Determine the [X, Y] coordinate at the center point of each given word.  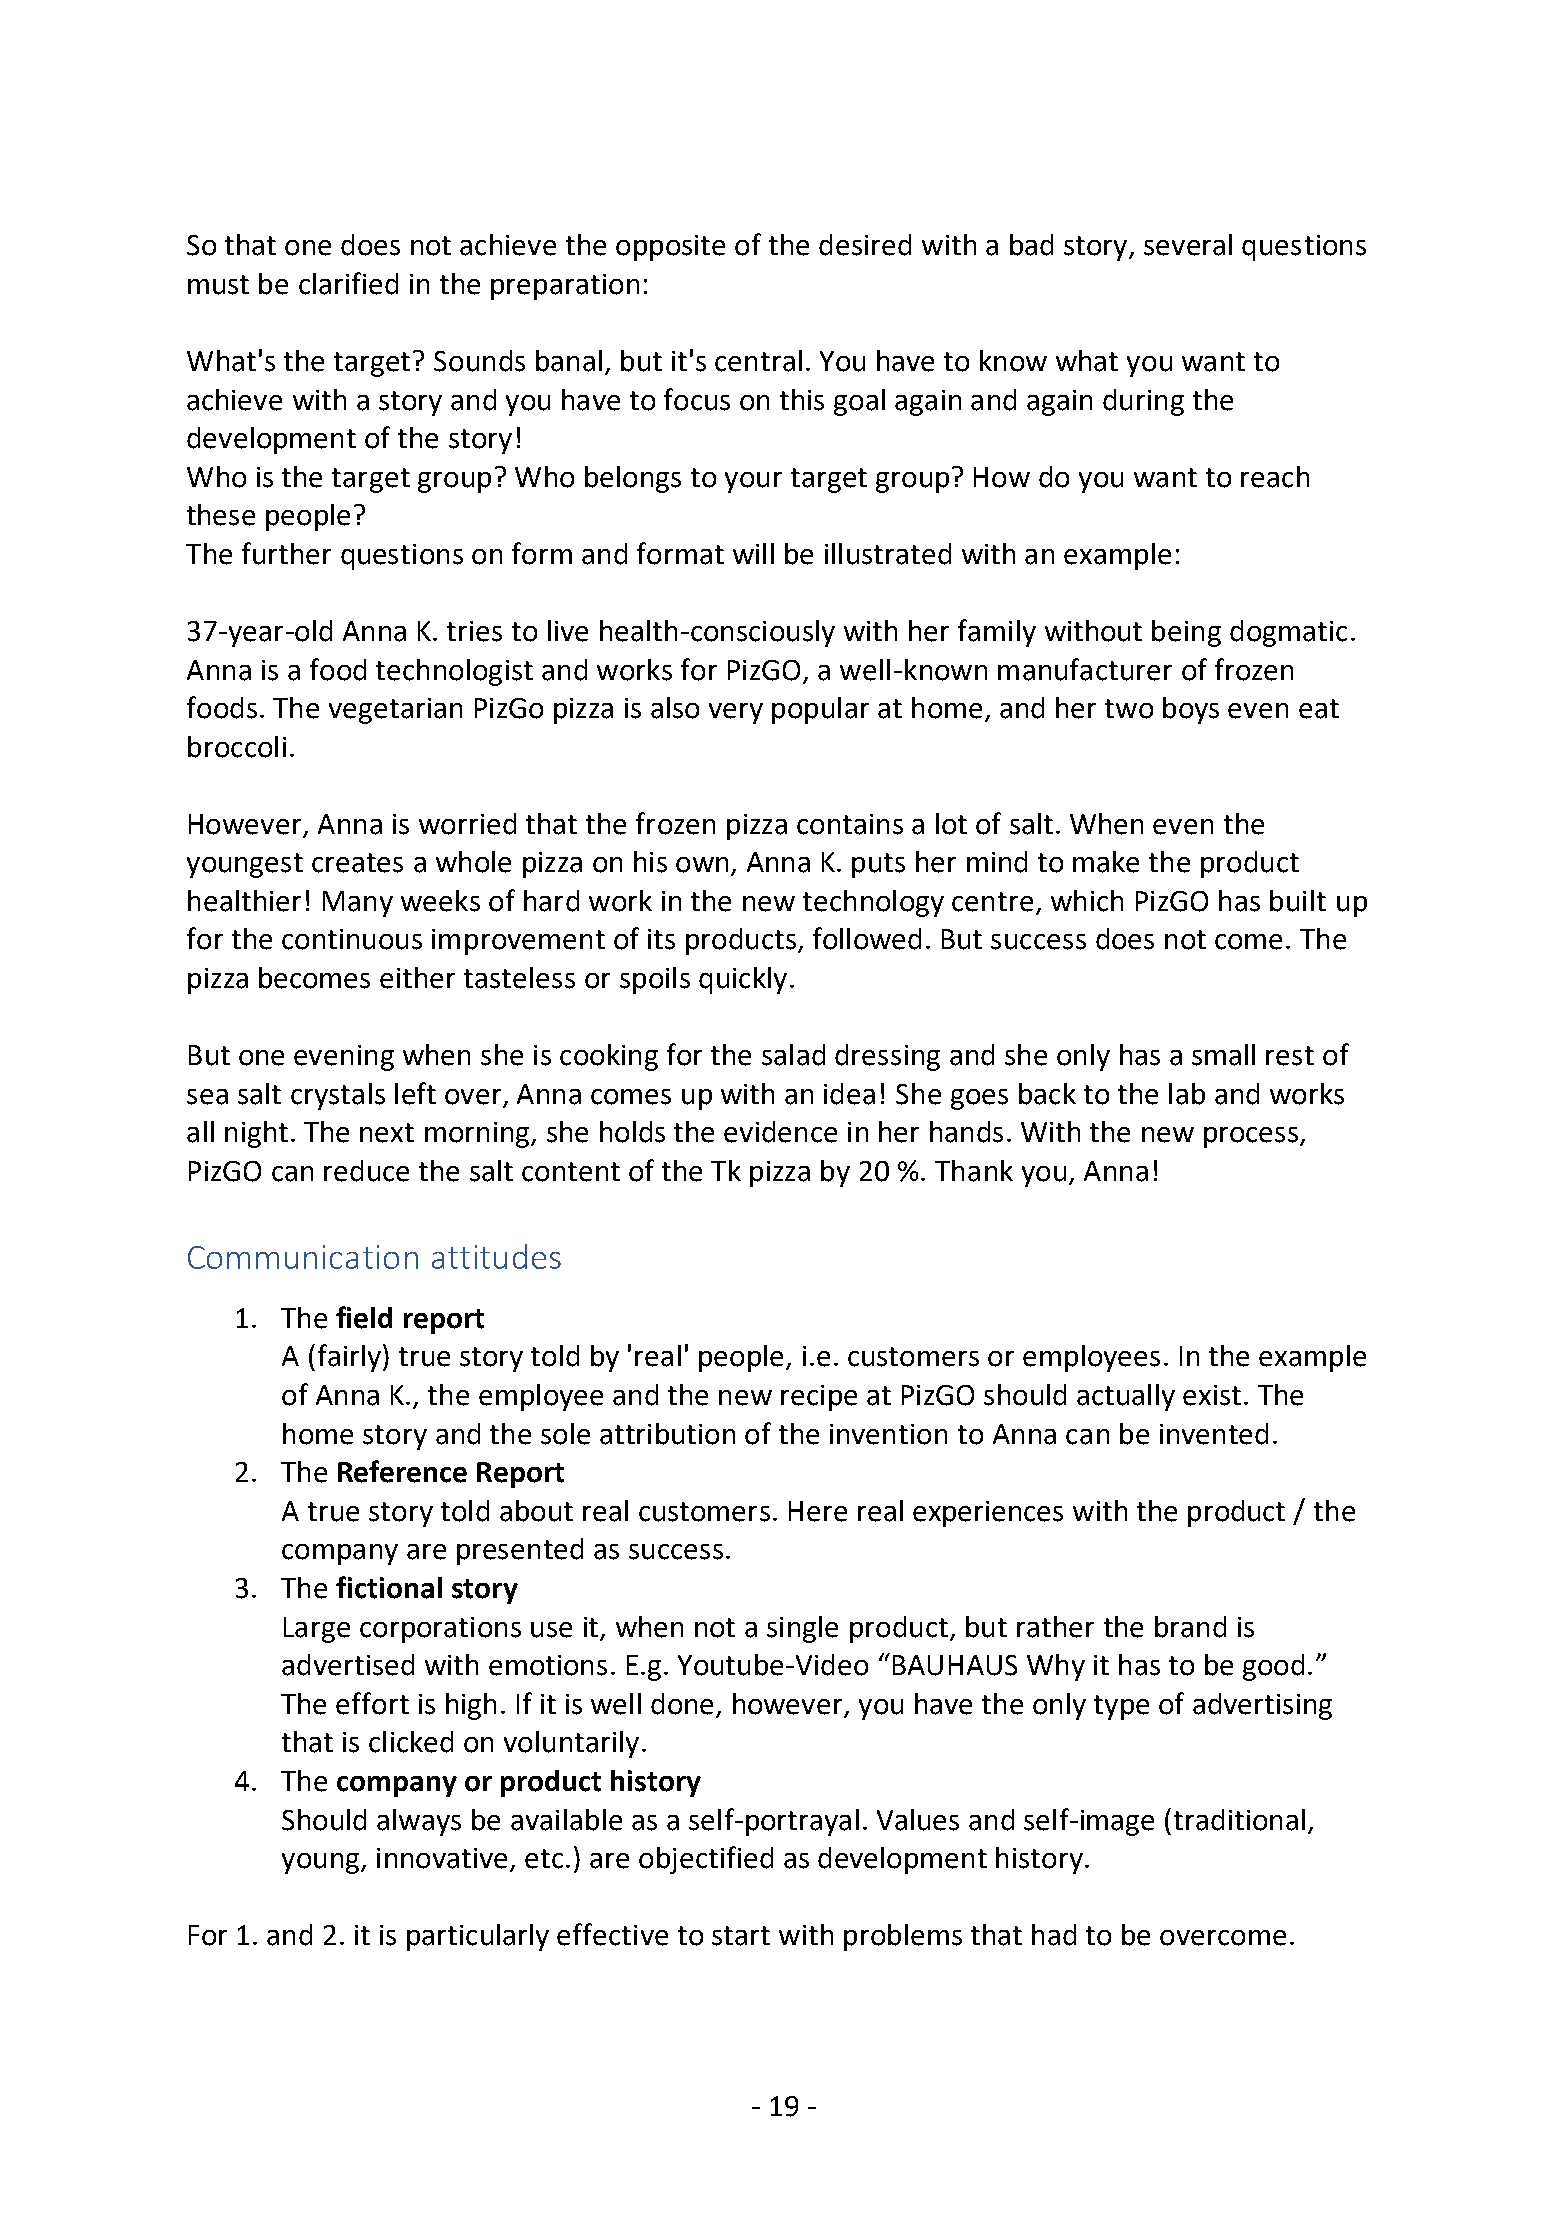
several [1188, 245]
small [1223, 1055]
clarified [348, 283]
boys [1191, 710]
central [758, 361]
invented [1214, 1434]
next [387, 1133]
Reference [402, 1471]
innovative [442, 1858]
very [736, 713]
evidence [780, 1132]
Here [818, 1511]
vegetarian [395, 711]
